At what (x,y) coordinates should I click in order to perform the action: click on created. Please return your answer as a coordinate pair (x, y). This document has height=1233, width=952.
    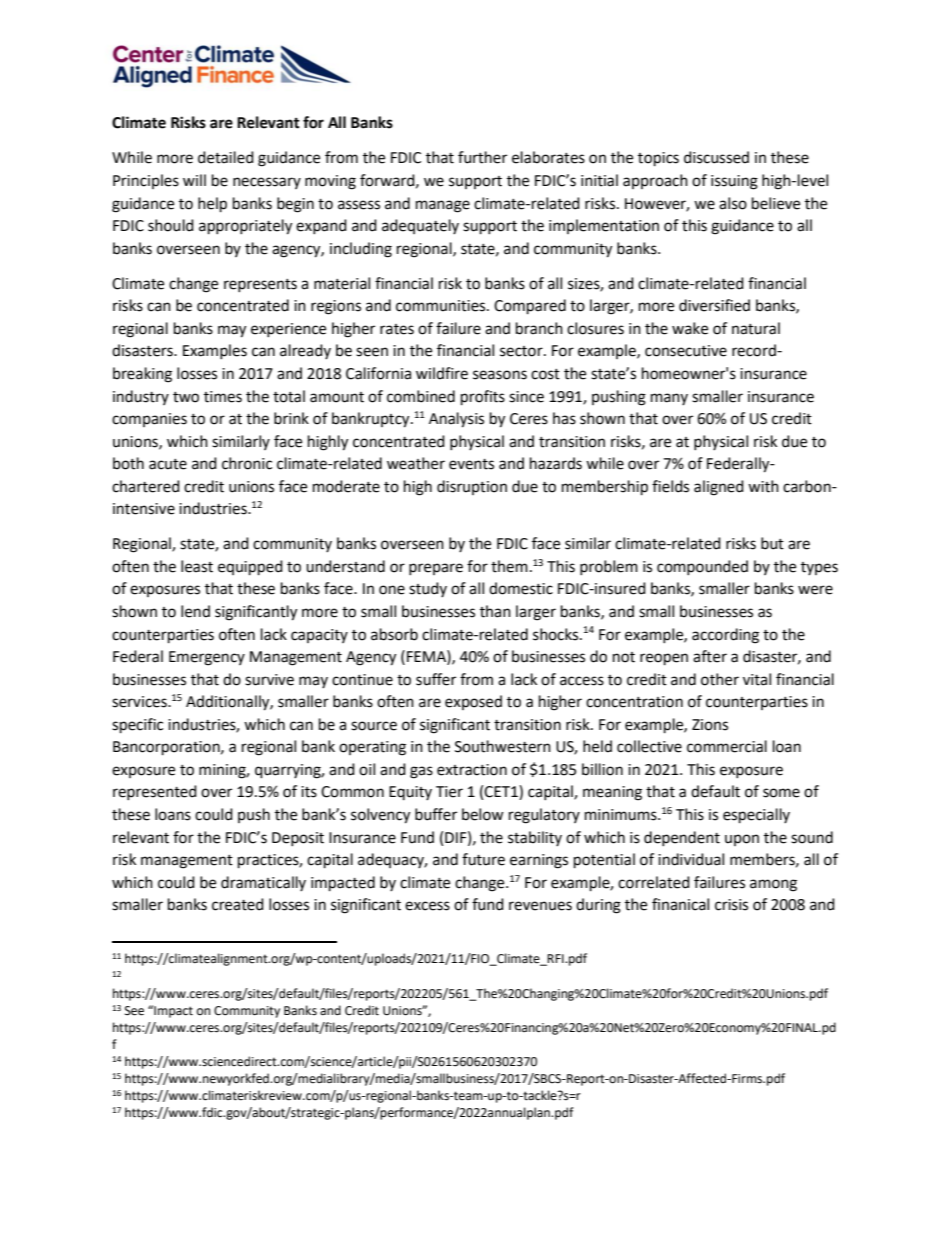
    Looking at the image, I should click on (238, 904).
